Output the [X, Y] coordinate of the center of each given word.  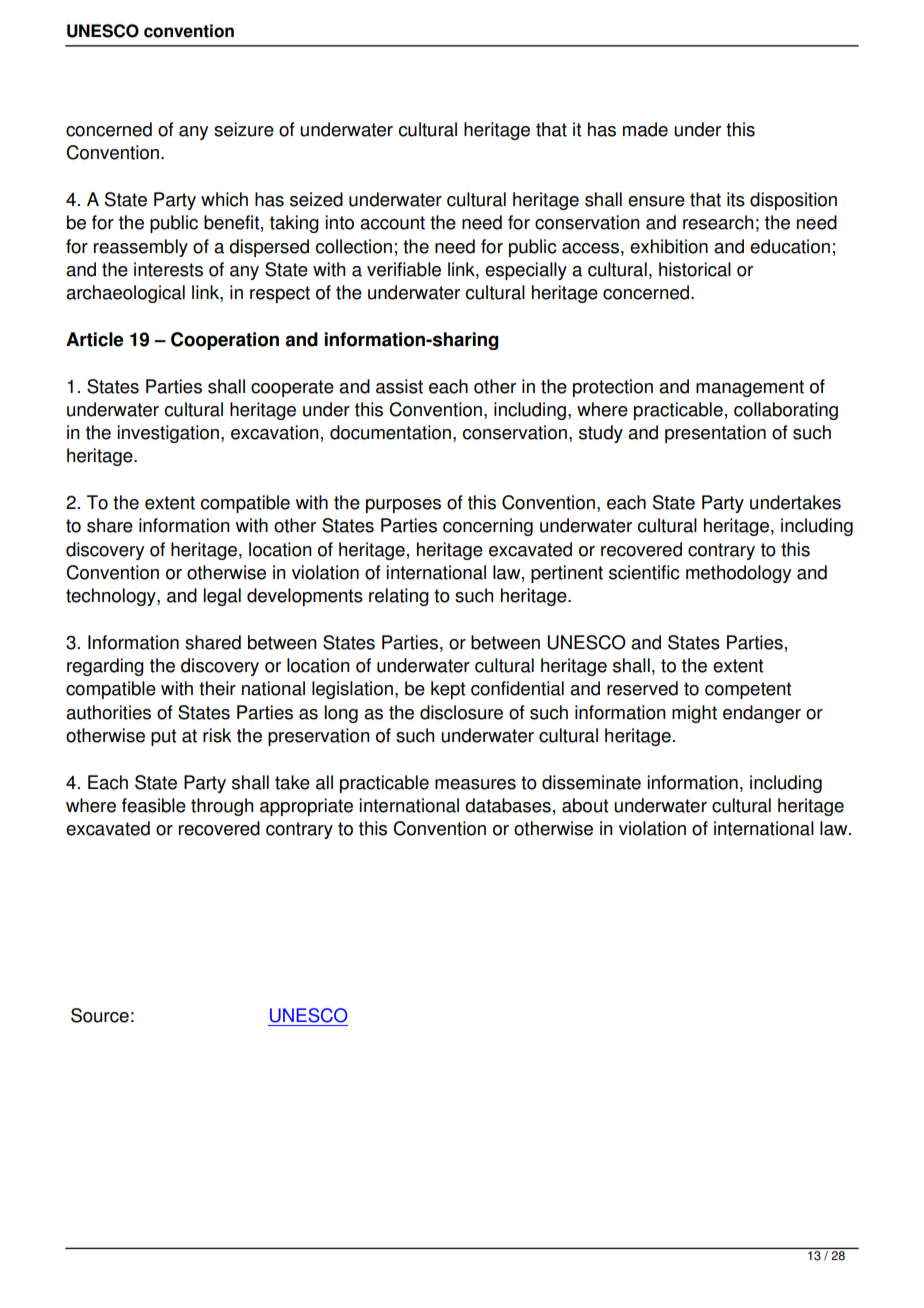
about [585, 805]
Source [100, 1015]
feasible [154, 805]
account [392, 223]
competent [748, 690]
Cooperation [225, 341]
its [736, 199]
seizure [244, 129]
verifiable [404, 269]
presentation [715, 434]
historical [695, 269]
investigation [168, 434]
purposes [403, 506]
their [217, 688]
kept [448, 690]
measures [475, 784]
